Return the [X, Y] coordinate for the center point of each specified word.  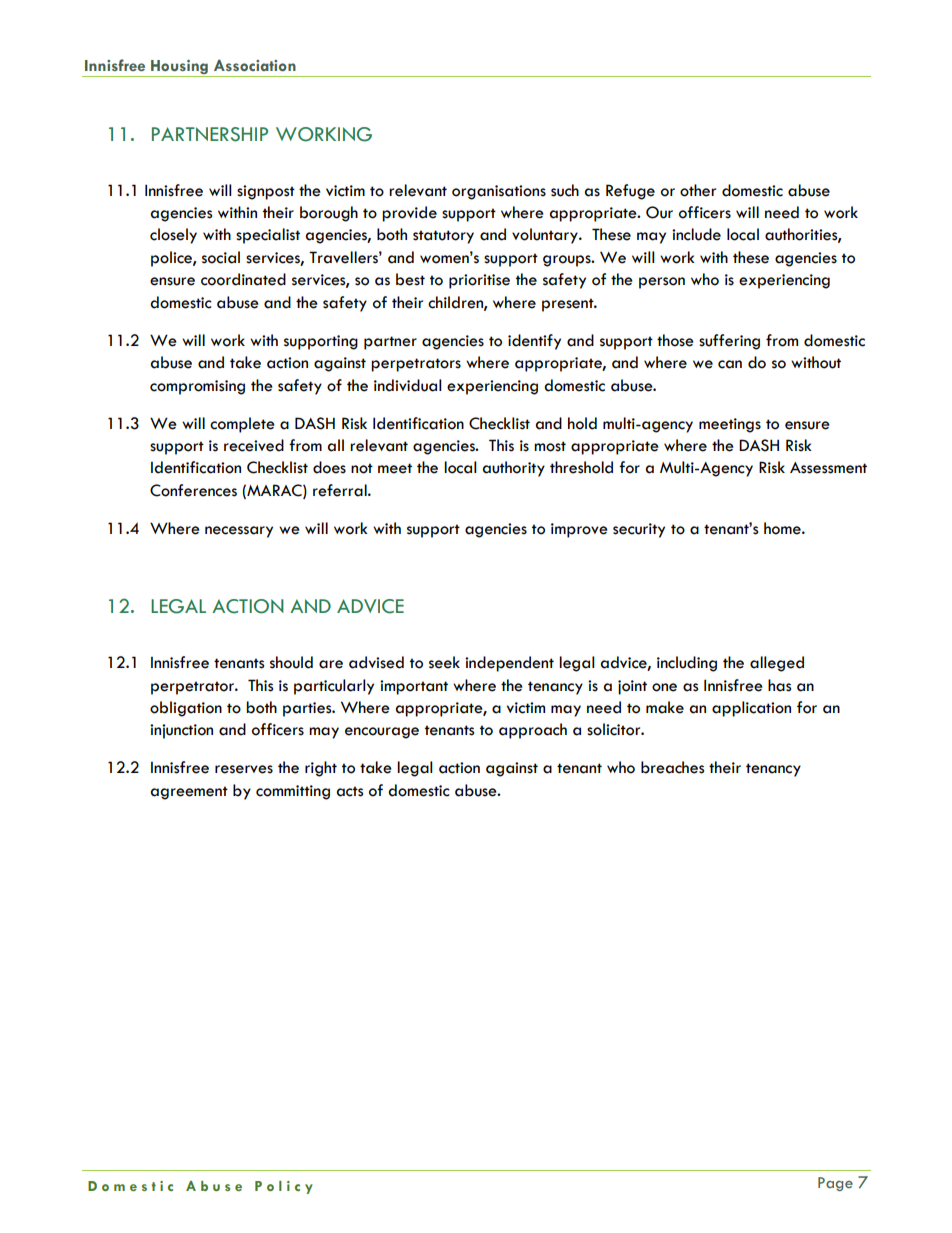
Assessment [828, 468]
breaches [672, 767]
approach [533, 731]
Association [255, 65]
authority [513, 469]
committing [293, 792]
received [254, 445]
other [698, 190]
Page [835, 1184]
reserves [244, 769]
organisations [499, 192]
